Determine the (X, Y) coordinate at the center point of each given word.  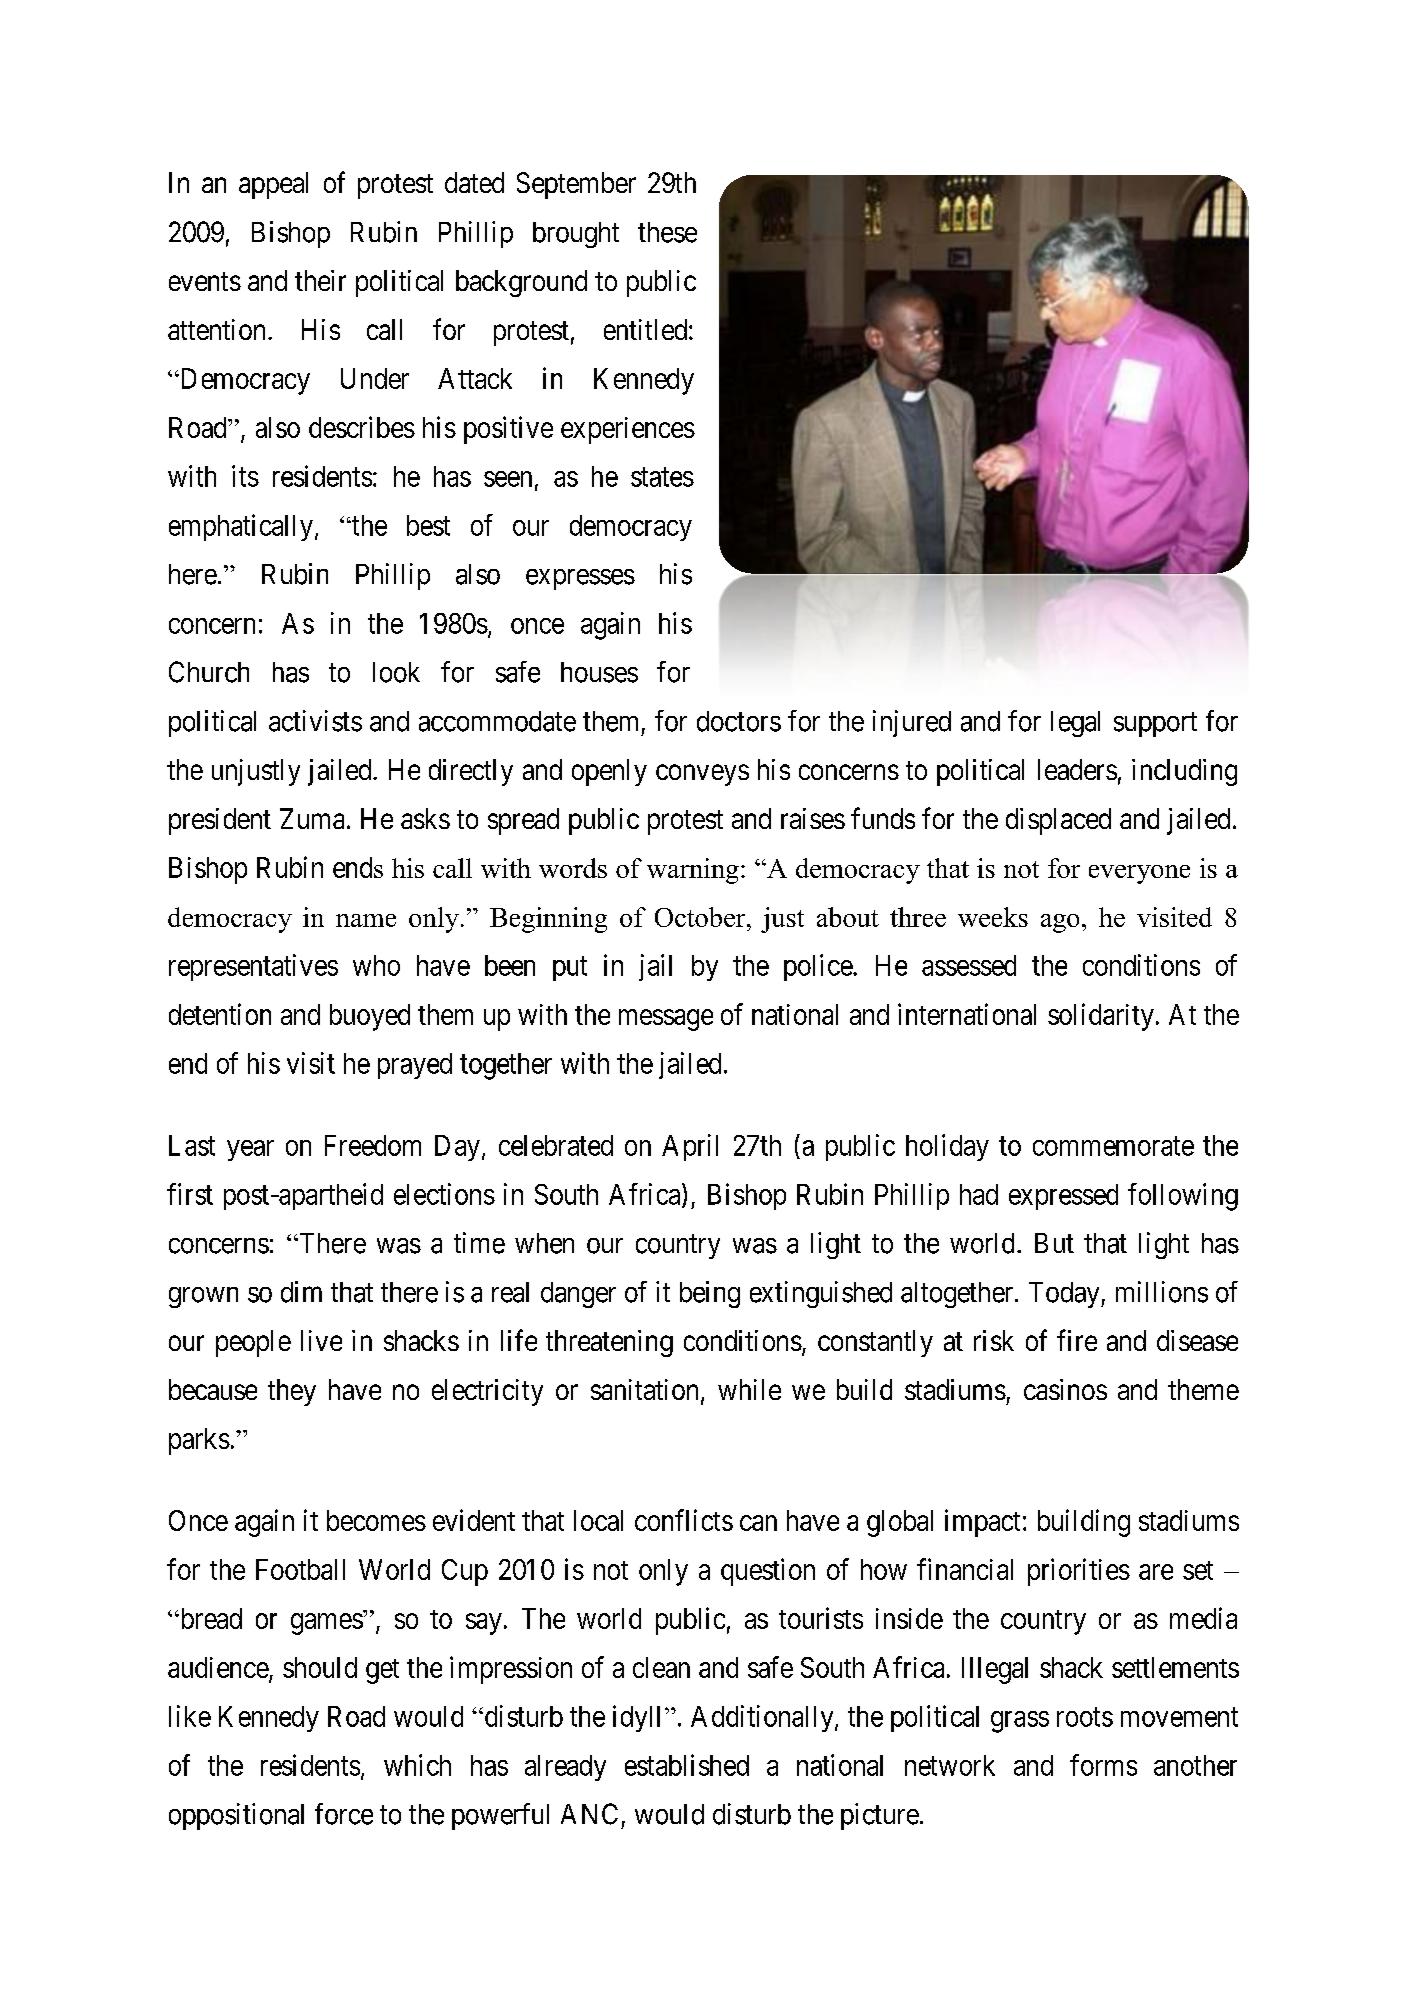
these (667, 232)
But (1054, 1243)
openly (609, 772)
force (344, 1814)
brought (576, 235)
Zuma (312, 818)
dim (301, 1292)
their (320, 280)
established (687, 1765)
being (710, 1294)
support (1155, 724)
